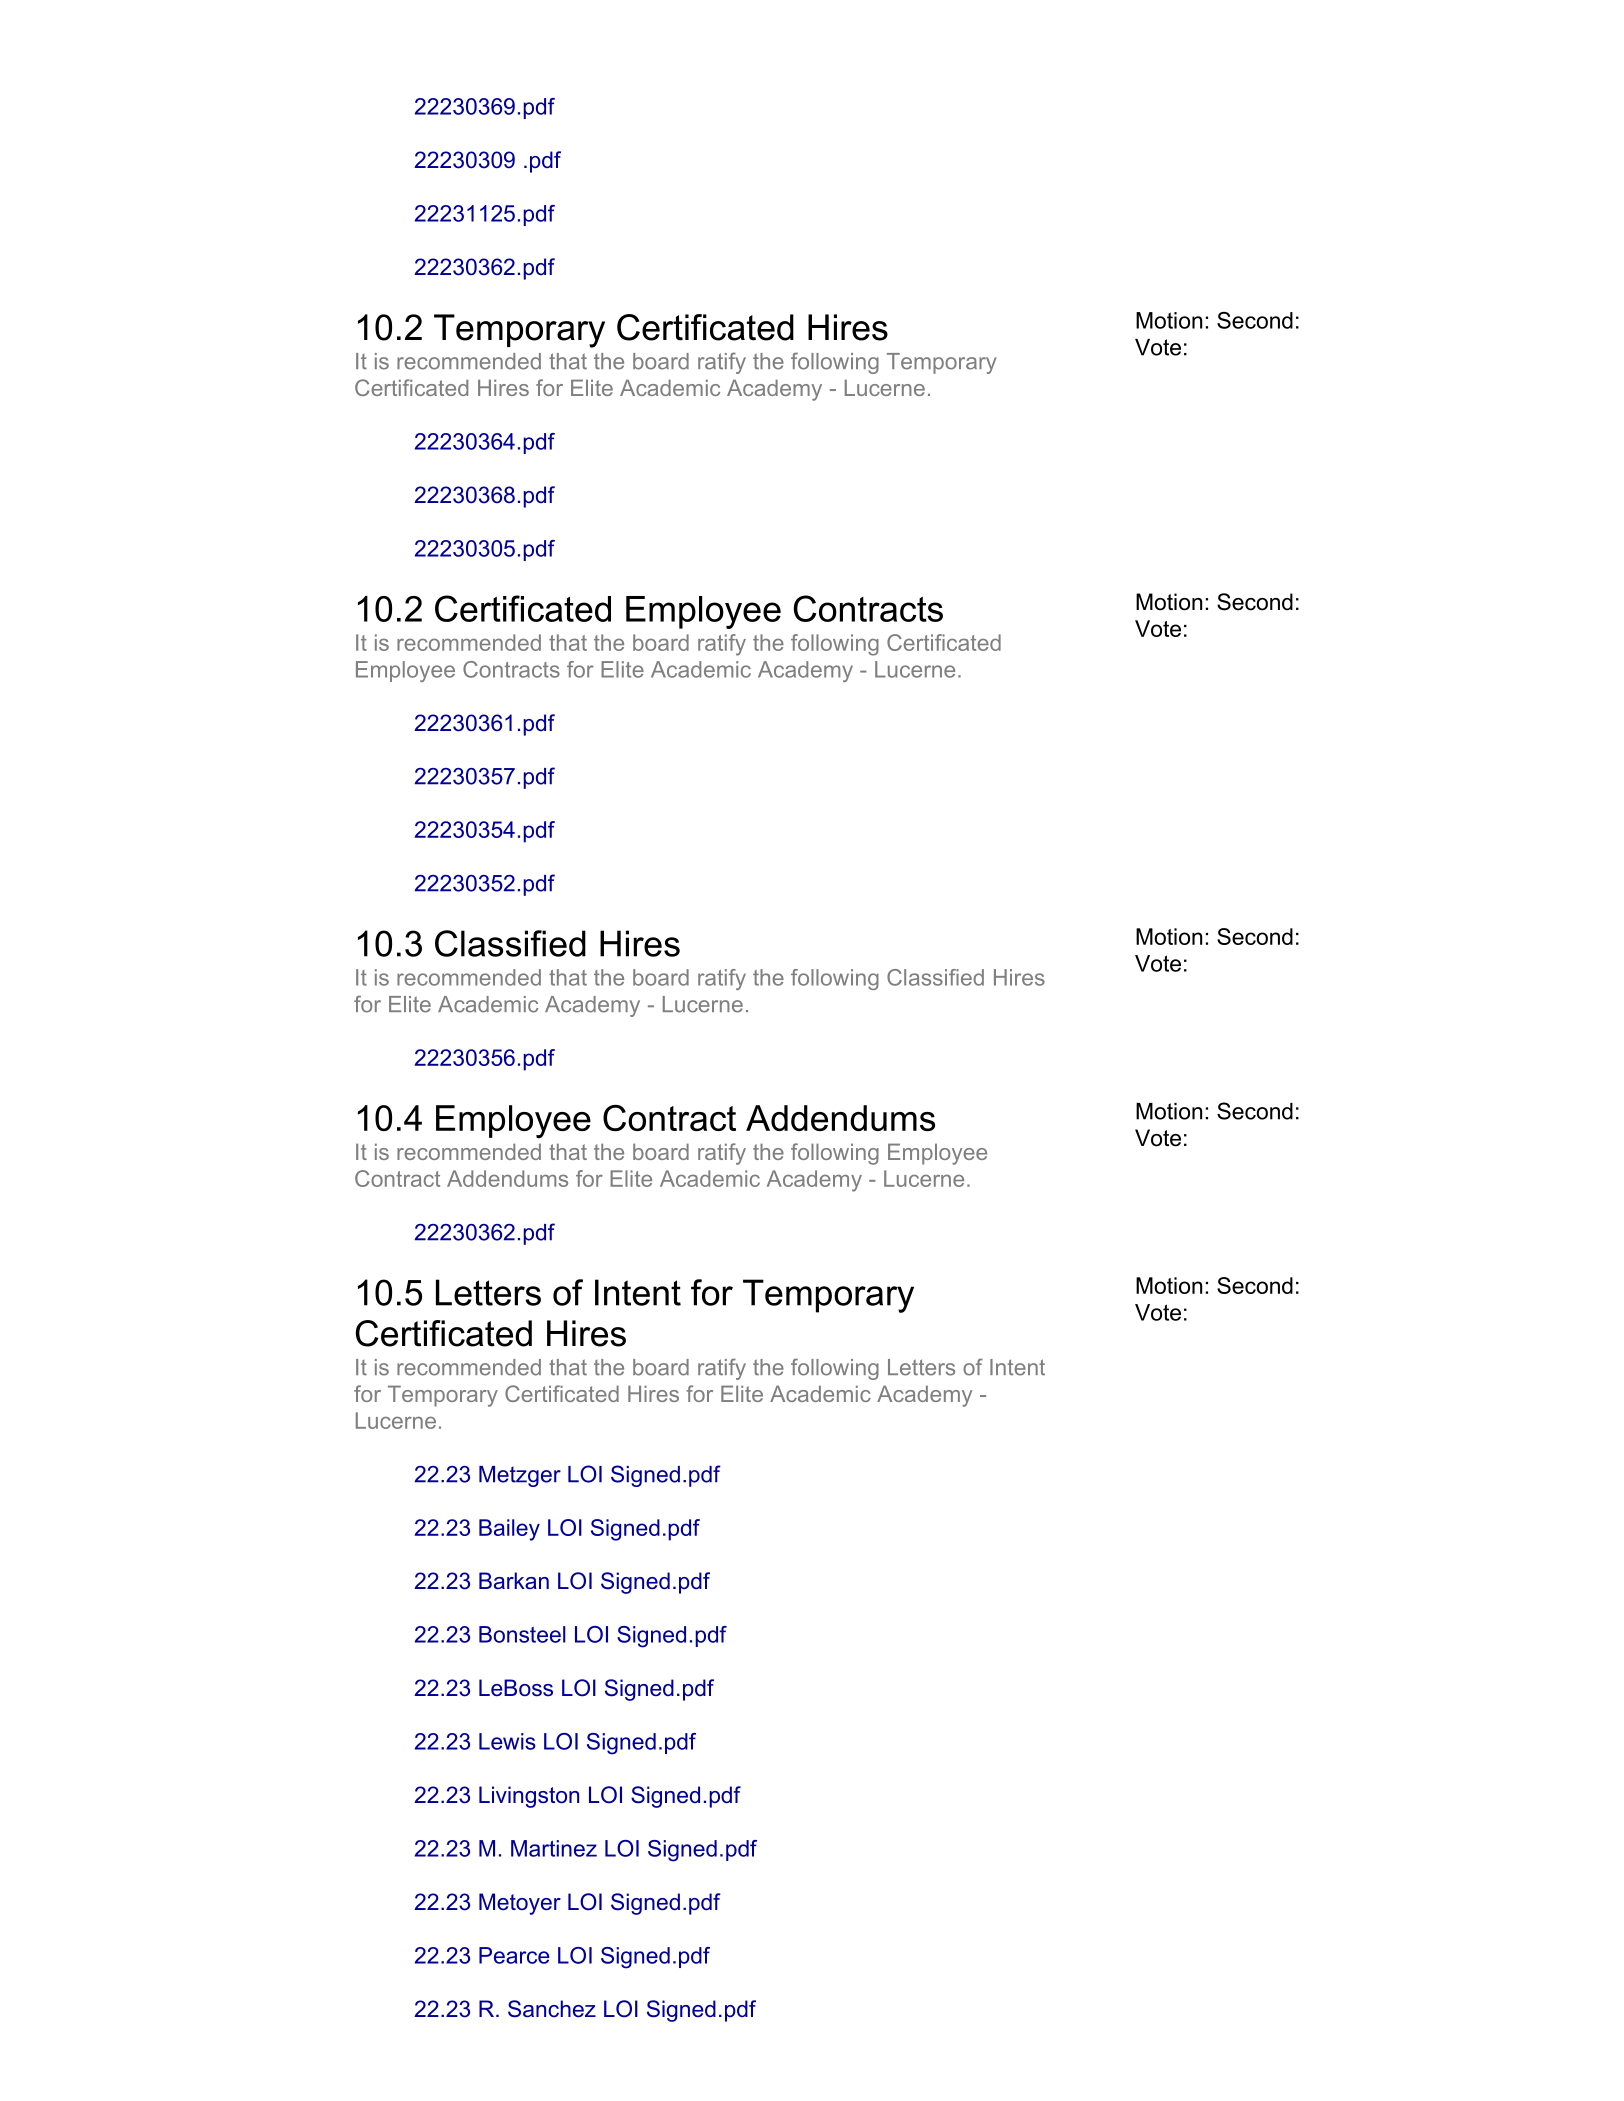  I want to click on Livingston, so click(529, 1797).
